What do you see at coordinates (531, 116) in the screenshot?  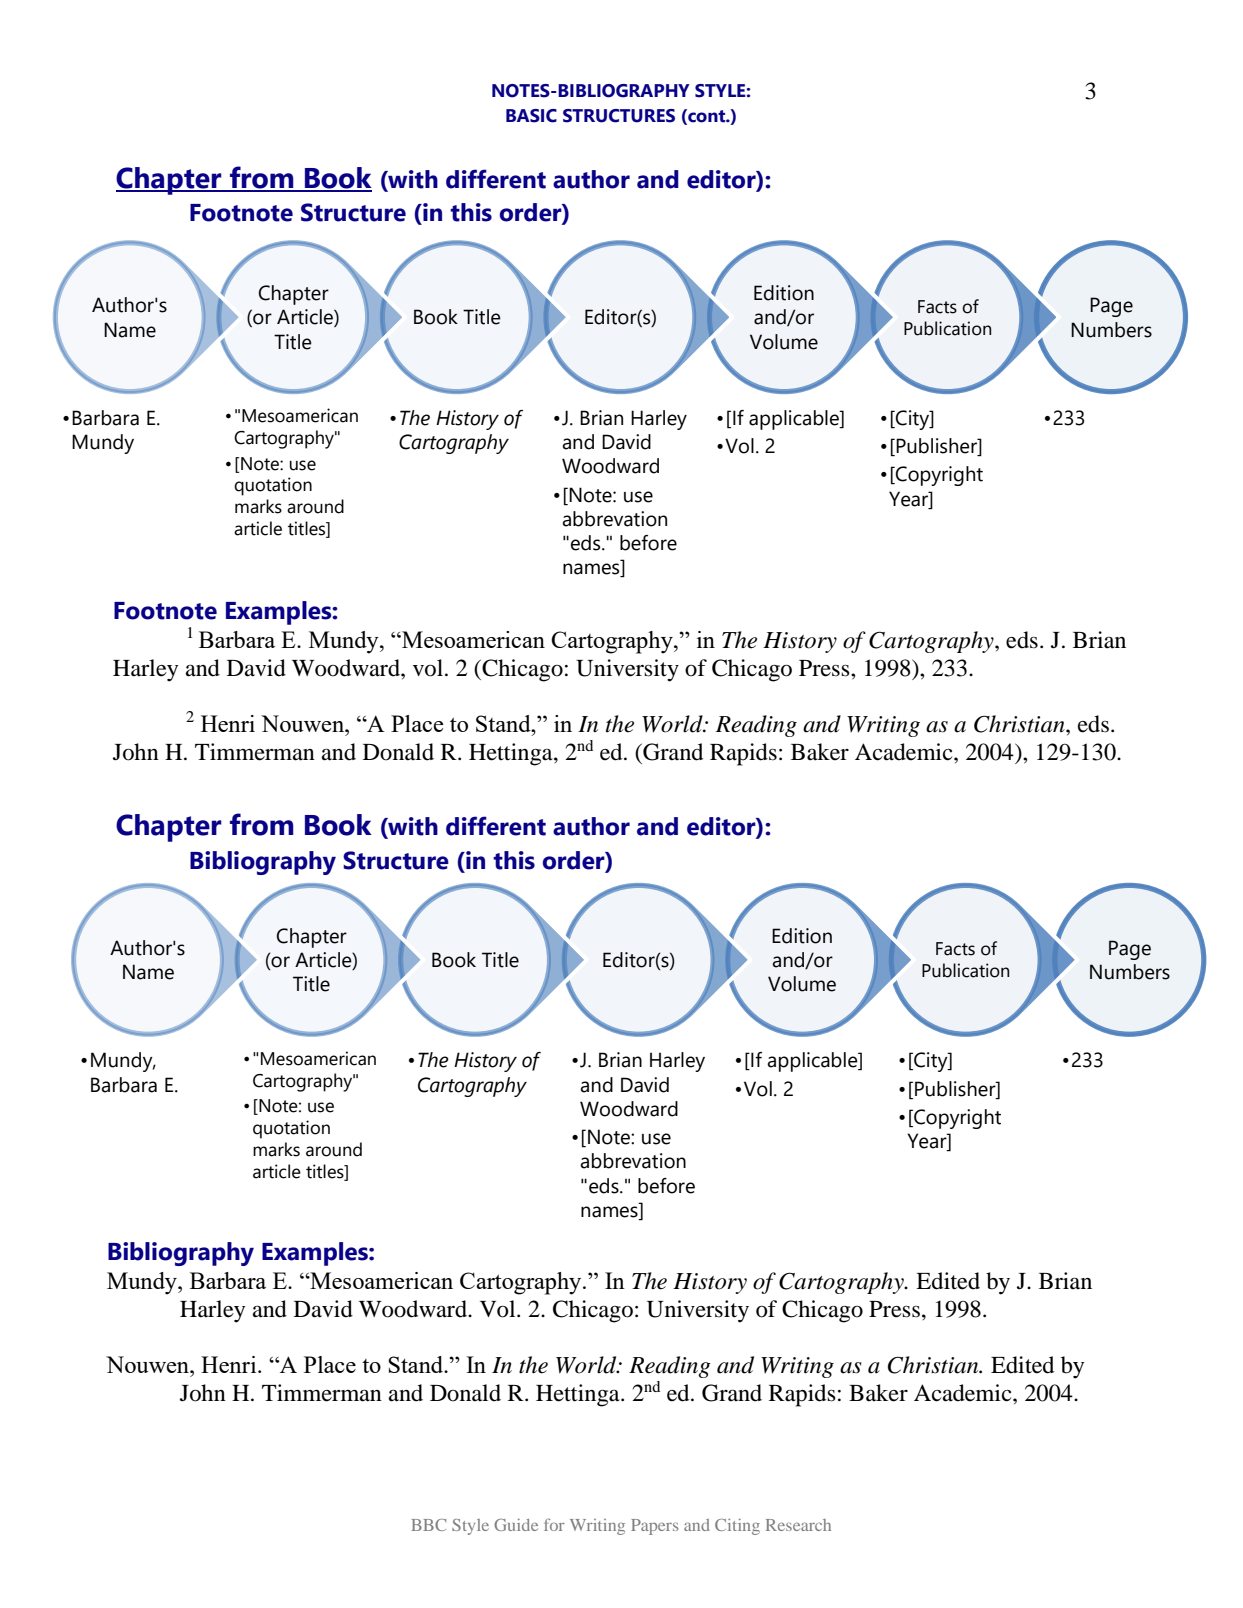 I see `BASIC` at bounding box center [531, 116].
